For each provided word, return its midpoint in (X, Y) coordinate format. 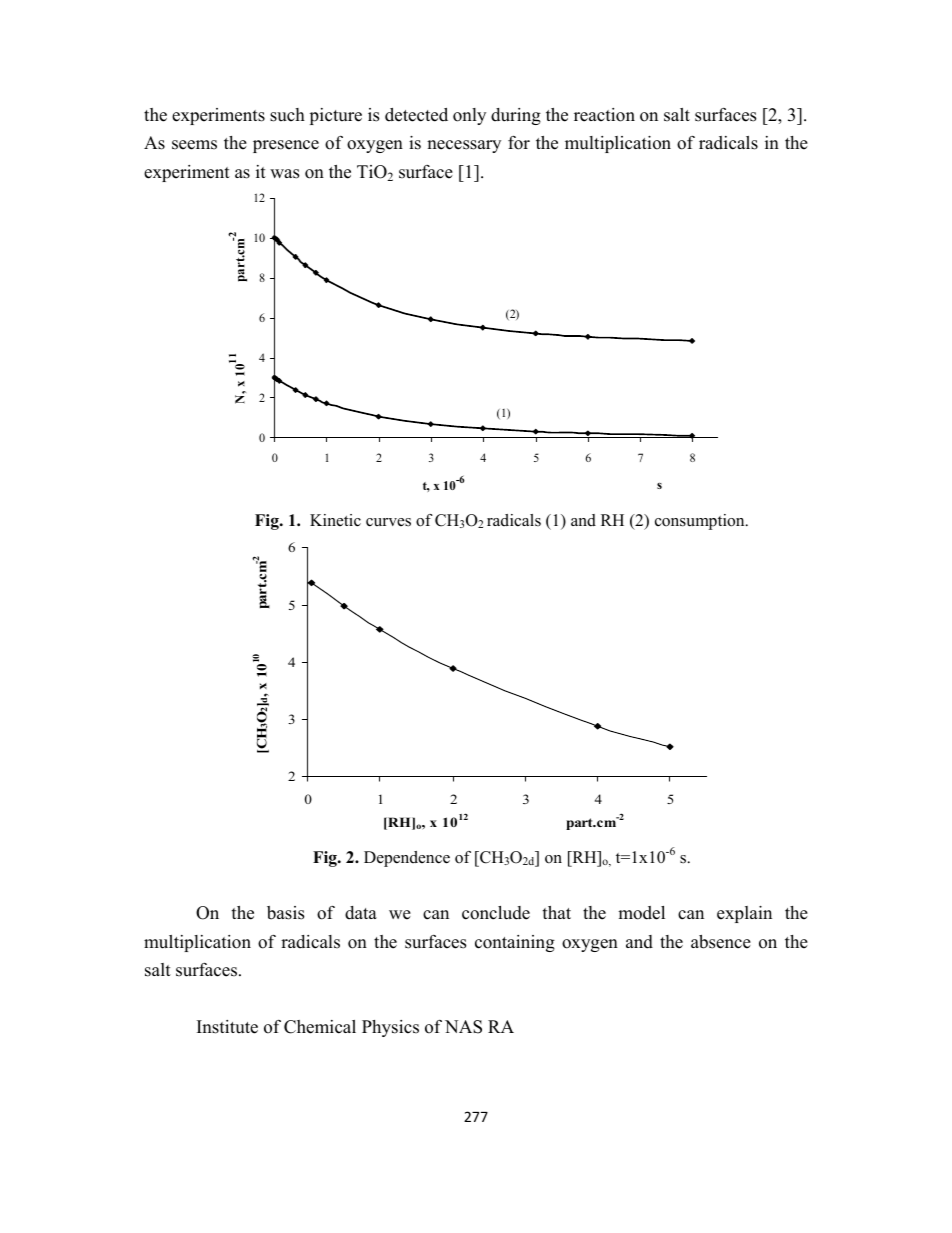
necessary (464, 146)
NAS (463, 1027)
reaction (604, 115)
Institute (227, 1027)
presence (286, 146)
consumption (701, 522)
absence (721, 942)
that (557, 912)
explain (744, 914)
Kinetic (335, 520)
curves (388, 522)
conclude (496, 913)
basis (285, 913)
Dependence (407, 859)
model (641, 913)
